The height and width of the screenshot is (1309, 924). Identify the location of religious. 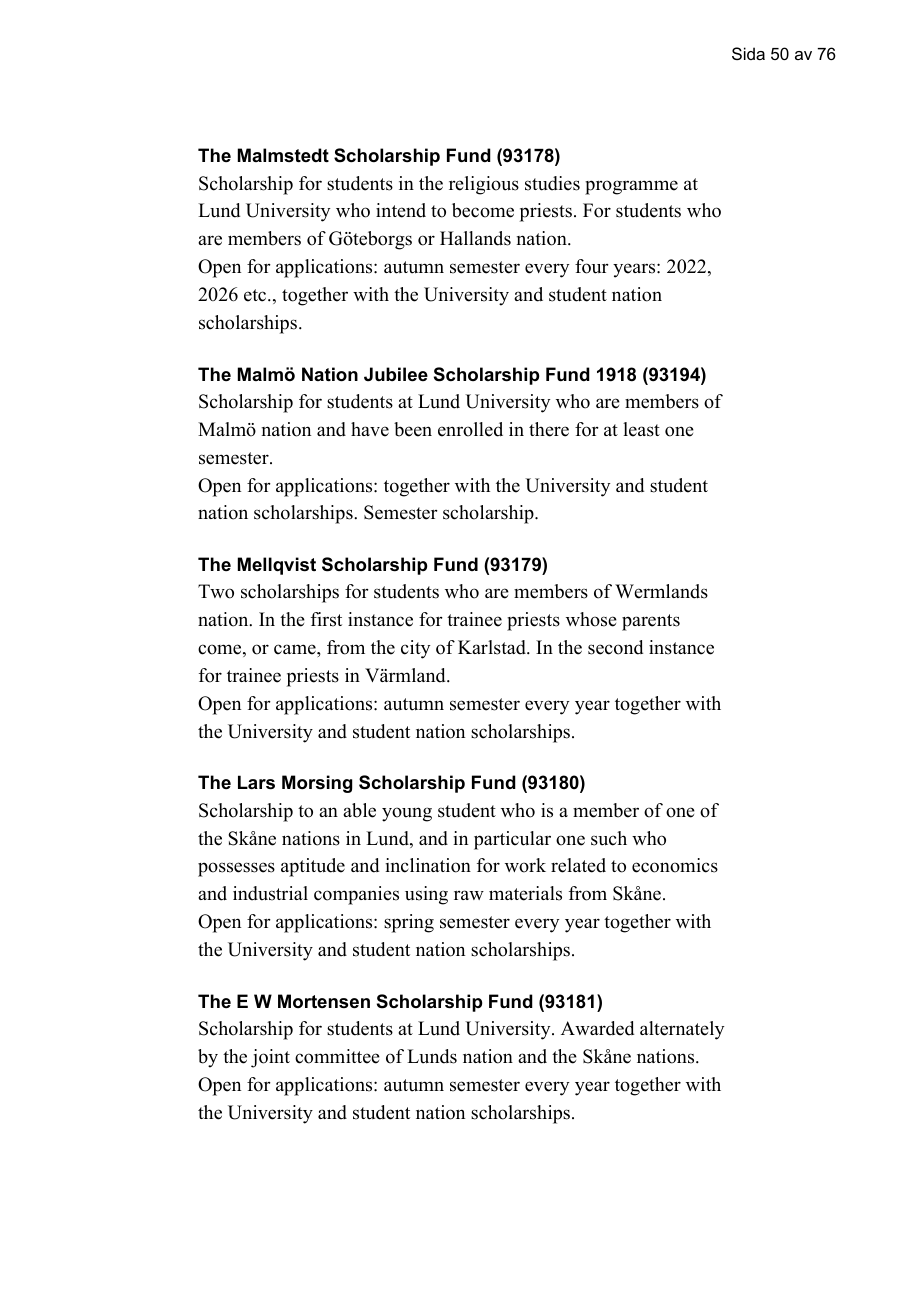
(484, 185).
